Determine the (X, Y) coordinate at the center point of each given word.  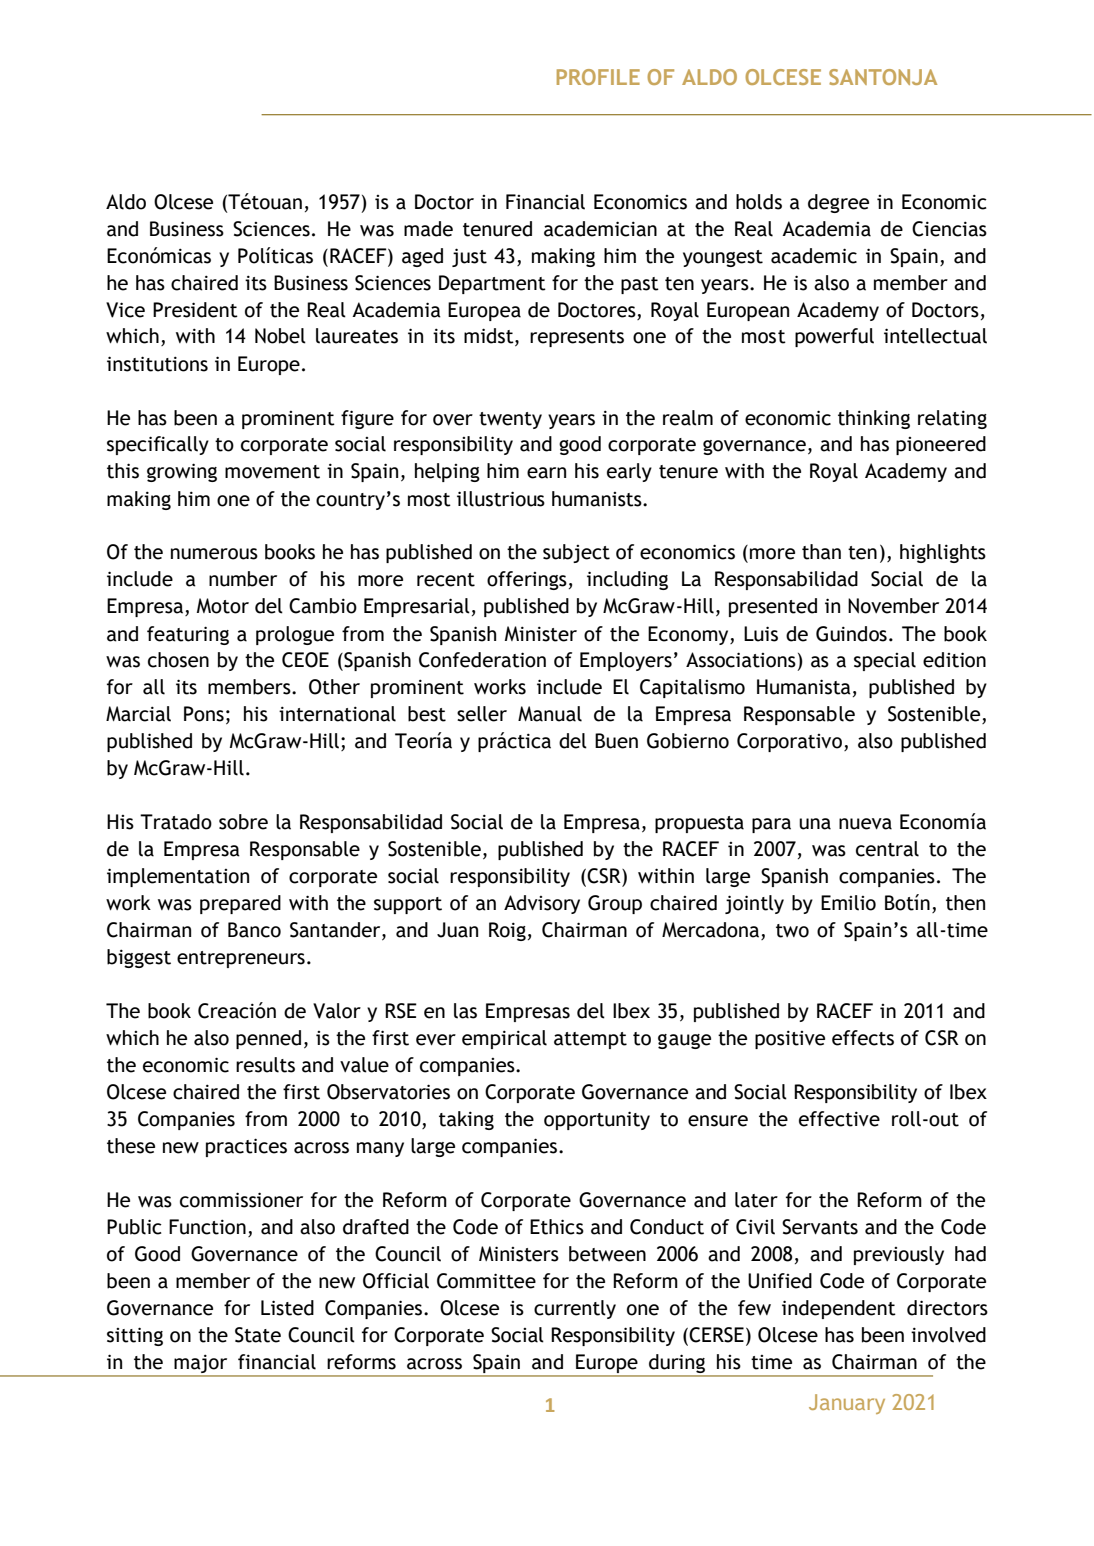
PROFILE (598, 77)
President (195, 310)
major (200, 1364)
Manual (550, 714)
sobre (243, 822)
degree (838, 203)
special (885, 661)
